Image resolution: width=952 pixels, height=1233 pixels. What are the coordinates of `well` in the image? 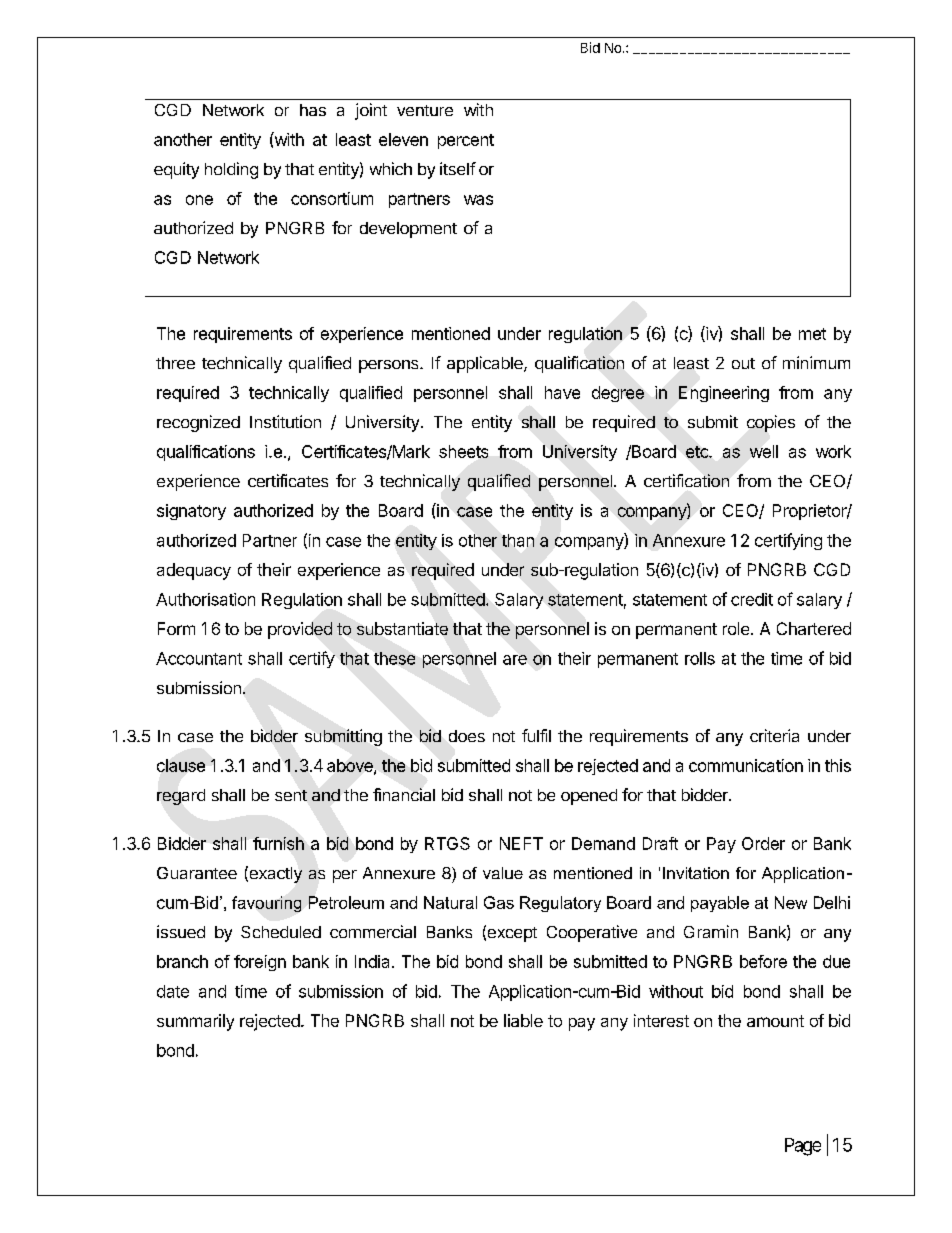 It's located at (764, 451).
